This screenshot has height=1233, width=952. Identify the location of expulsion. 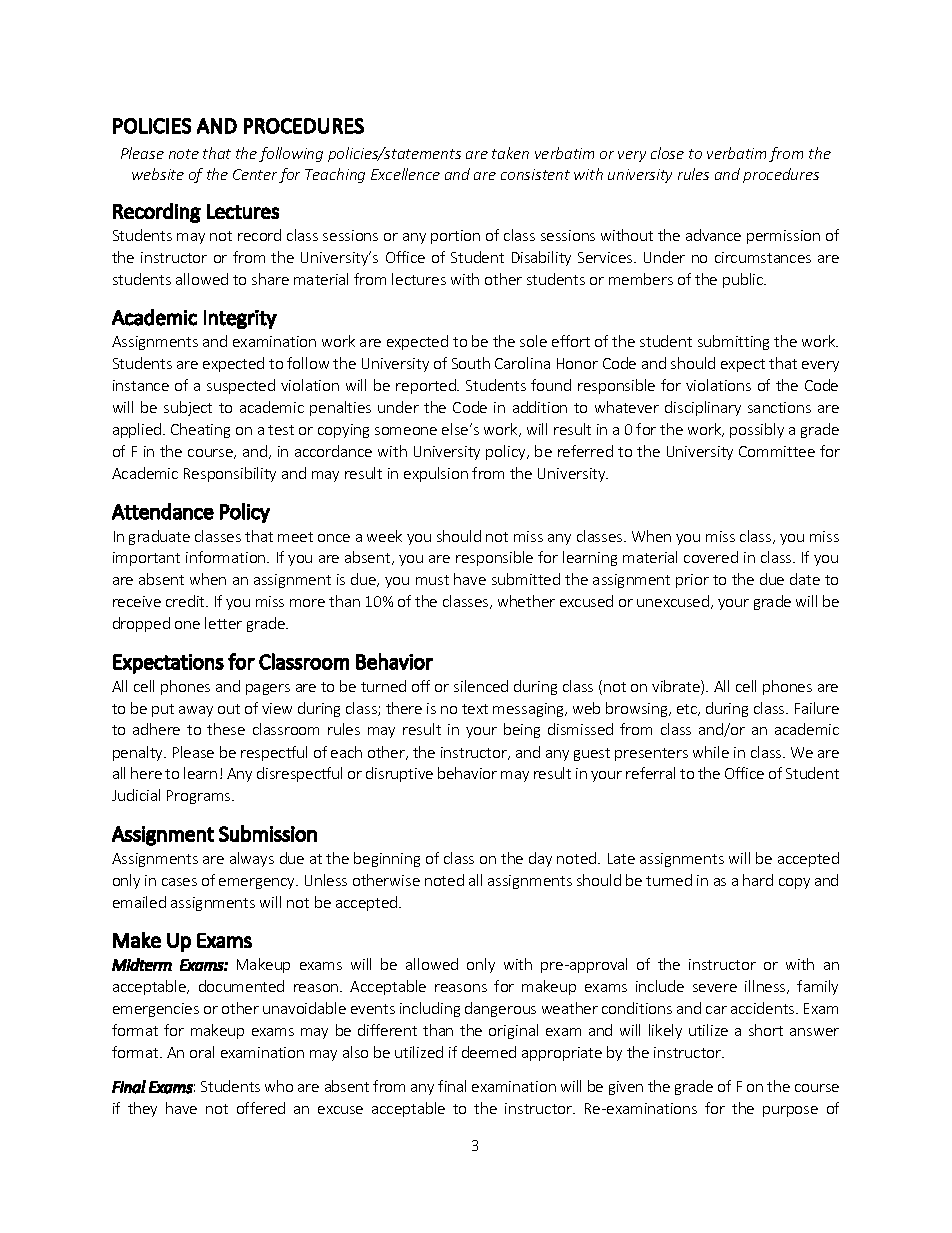
(436, 474).
